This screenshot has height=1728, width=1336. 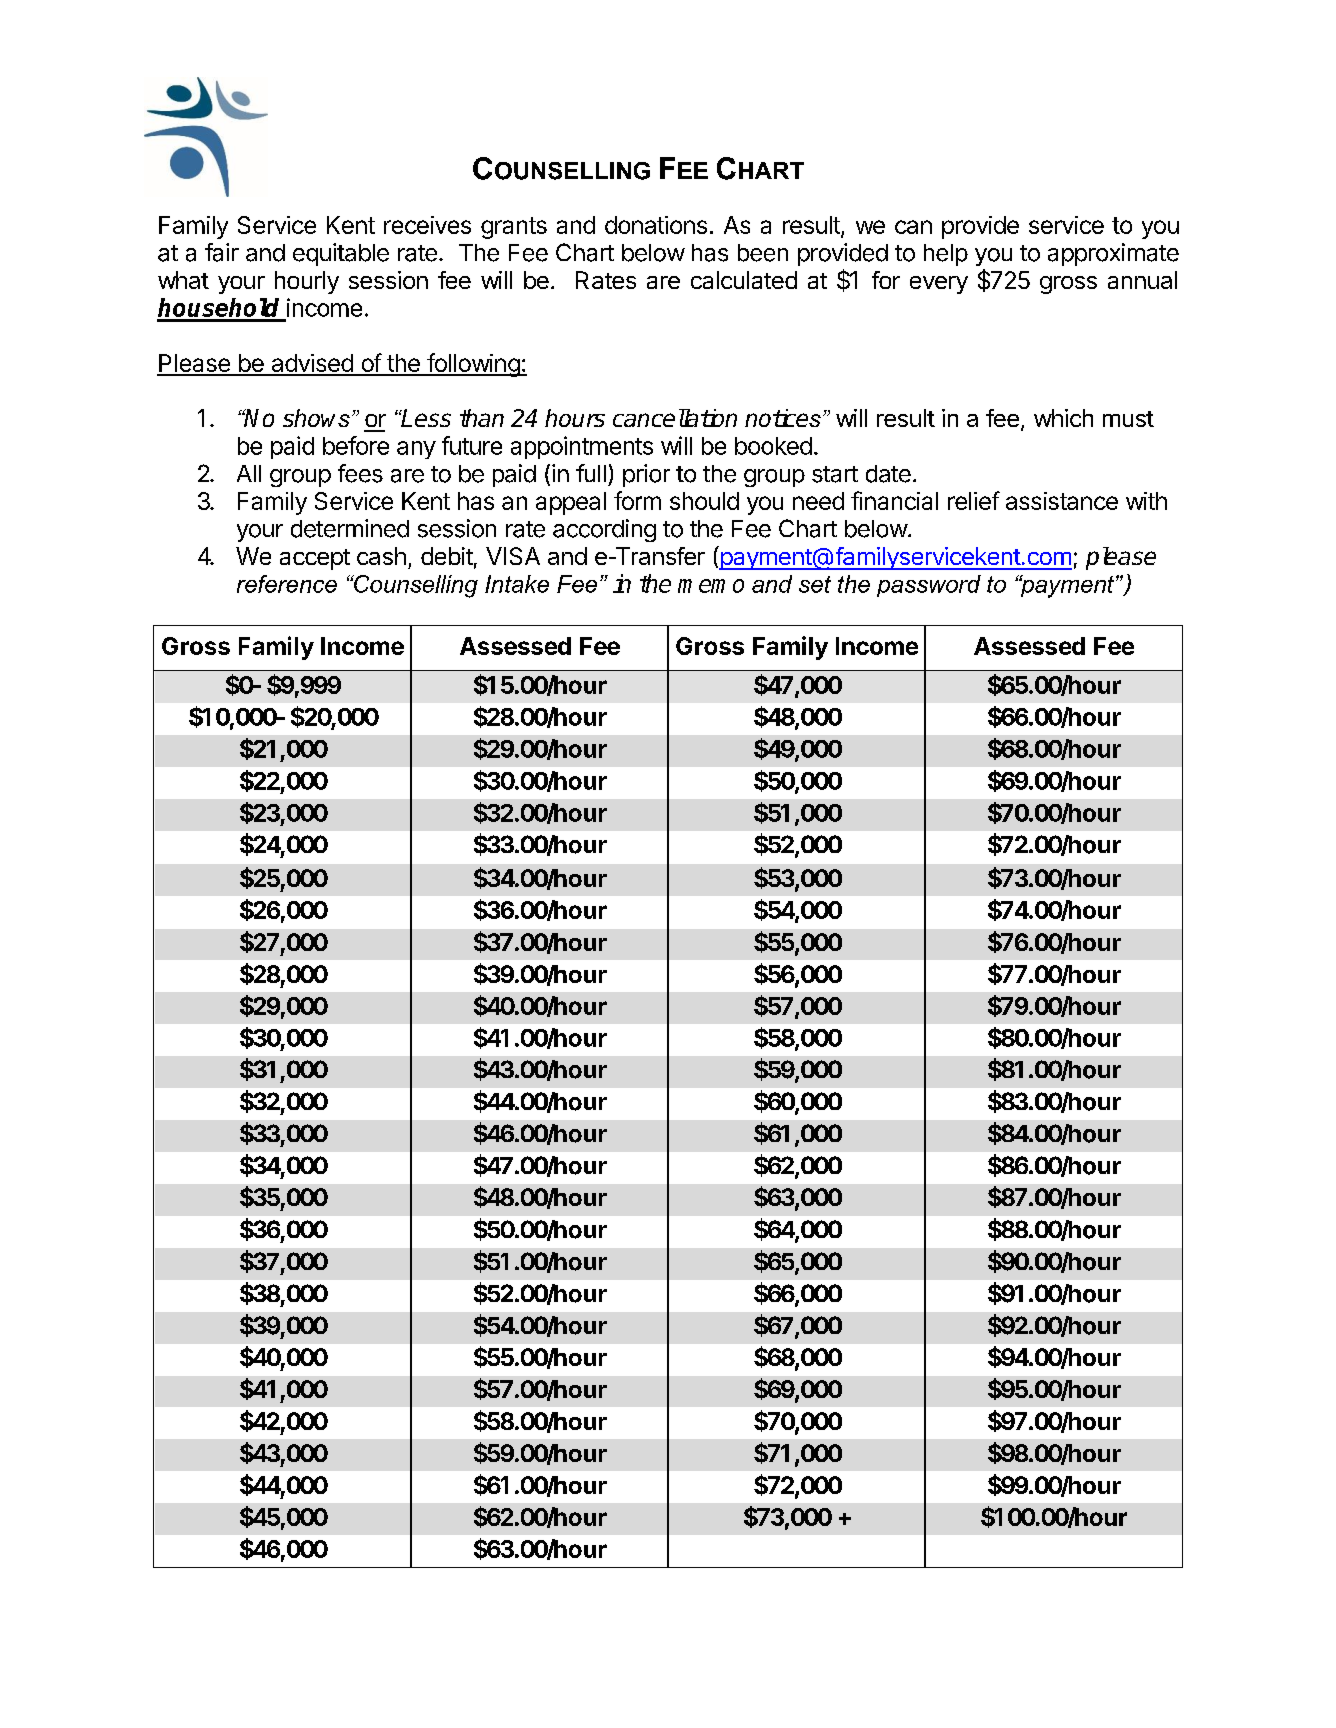 I want to click on cancellation, so click(x=675, y=418).
